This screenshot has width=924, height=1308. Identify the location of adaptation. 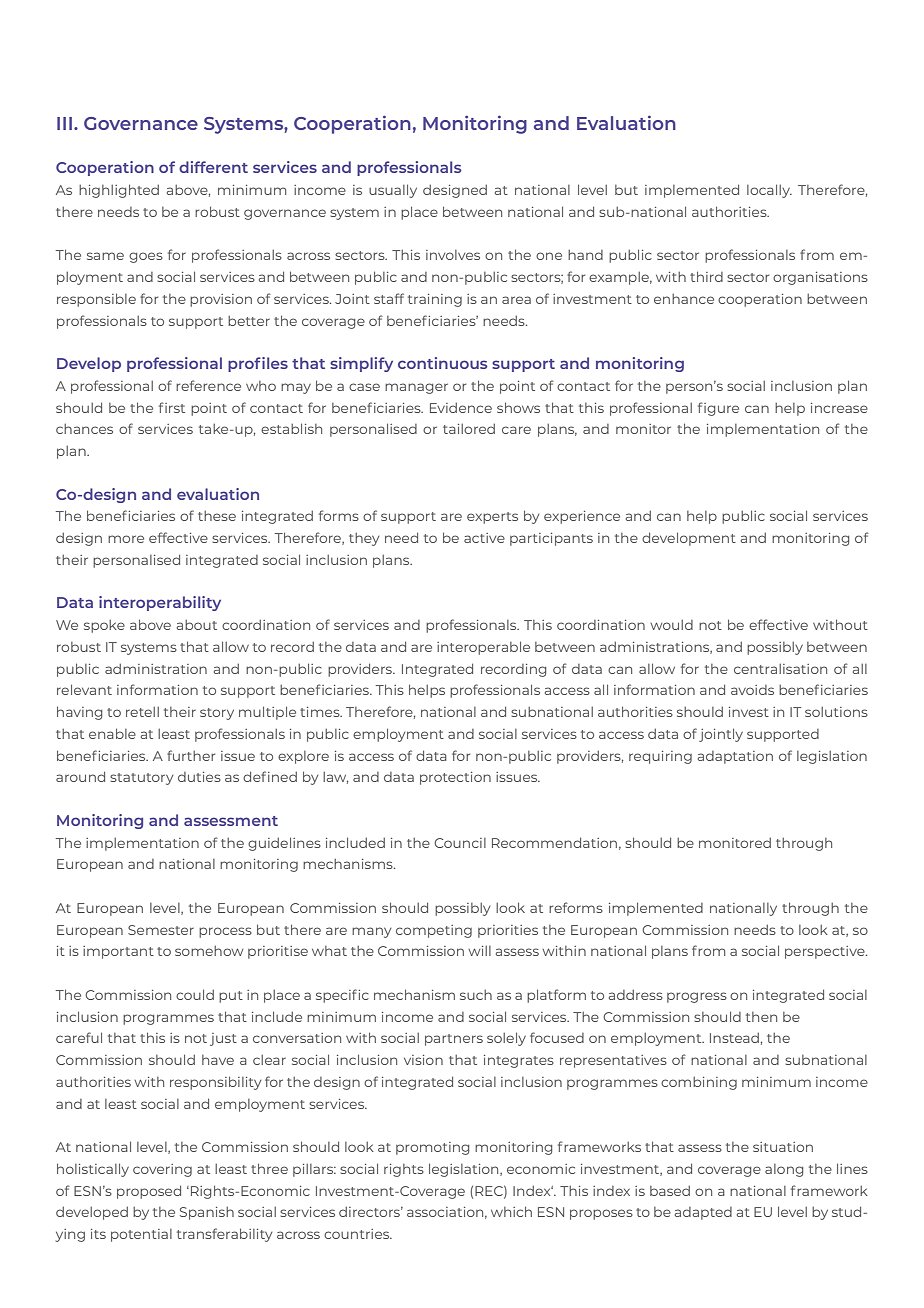
(735, 757).
